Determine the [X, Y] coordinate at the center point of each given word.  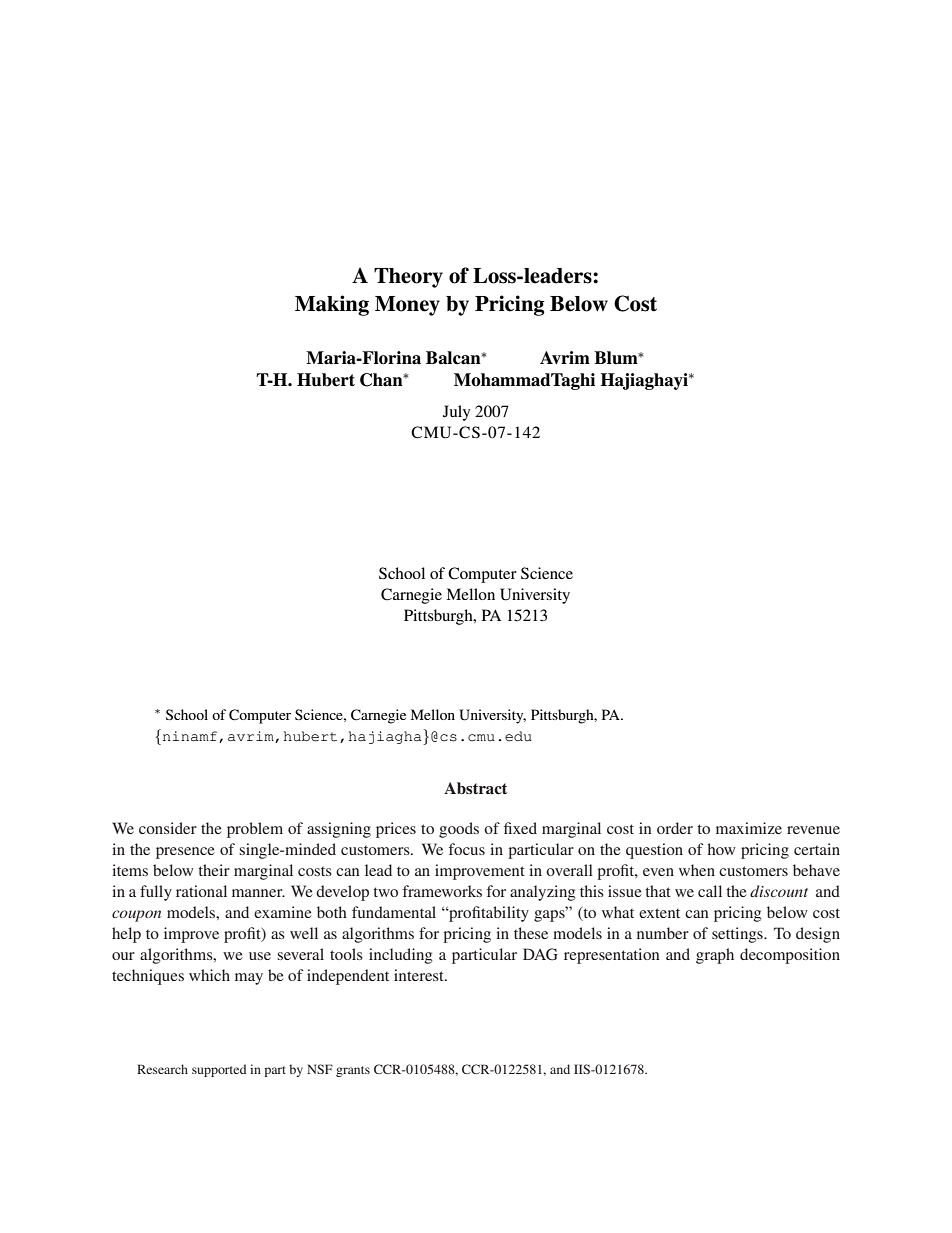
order [675, 828]
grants [353, 1071]
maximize [749, 828]
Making [332, 305]
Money [407, 306]
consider [168, 828]
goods [459, 830]
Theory [408, 278]
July [456, 413]
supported [219, 1070]
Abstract [475, 788]
